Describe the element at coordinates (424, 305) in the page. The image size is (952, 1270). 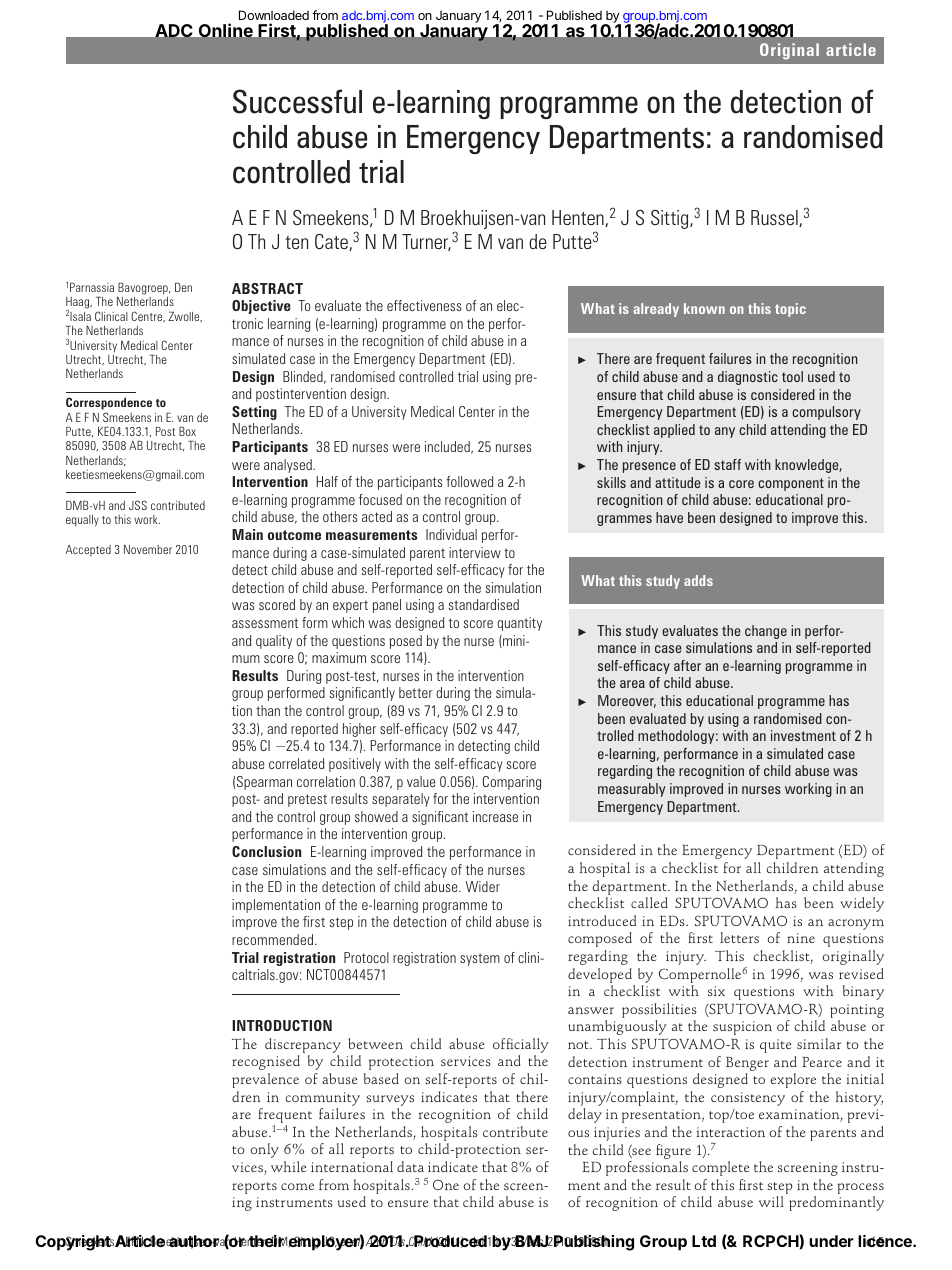
I see `effectiveness` at that location.
